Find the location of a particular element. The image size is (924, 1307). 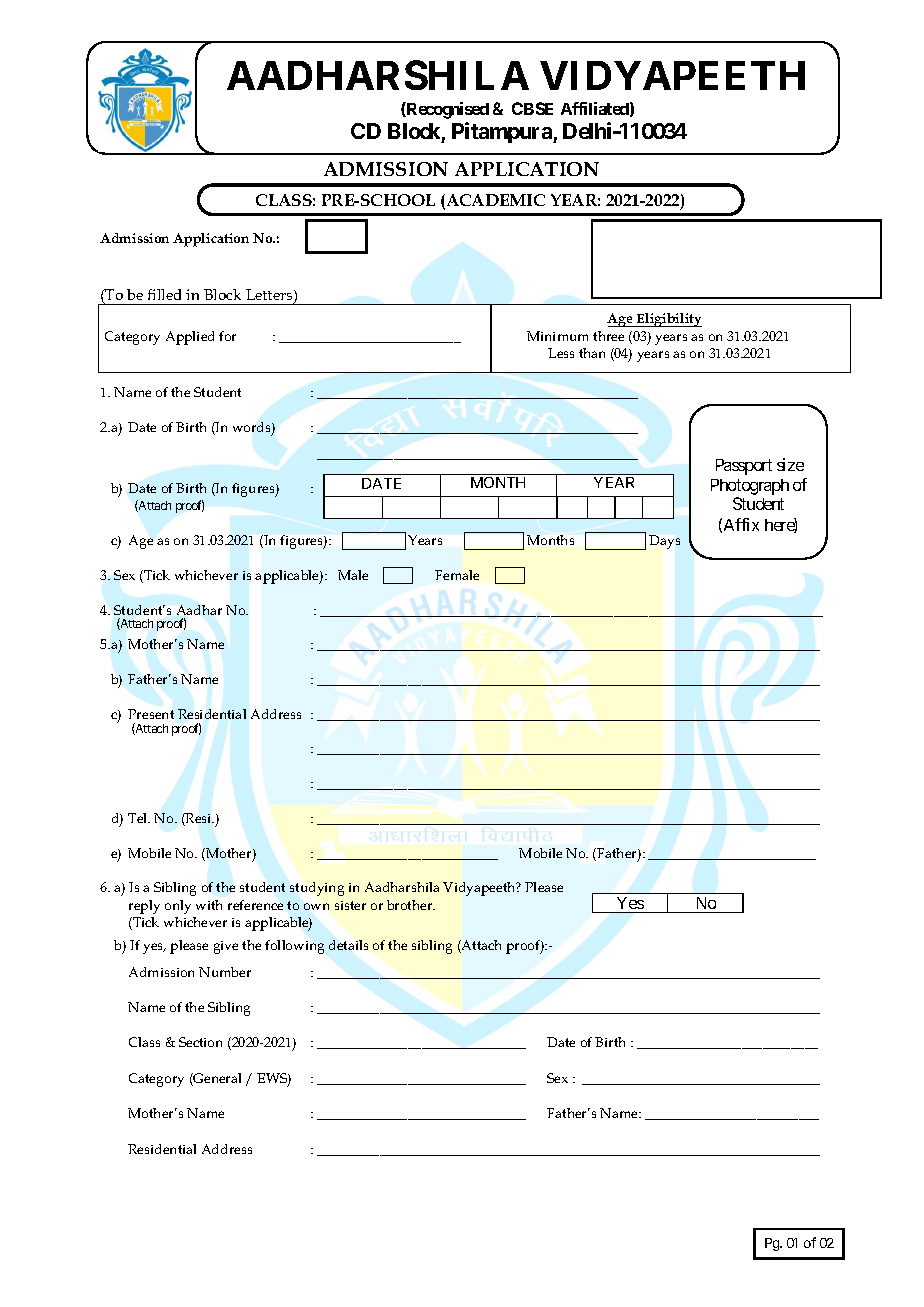

filled is located at coordinates (164, 294).
